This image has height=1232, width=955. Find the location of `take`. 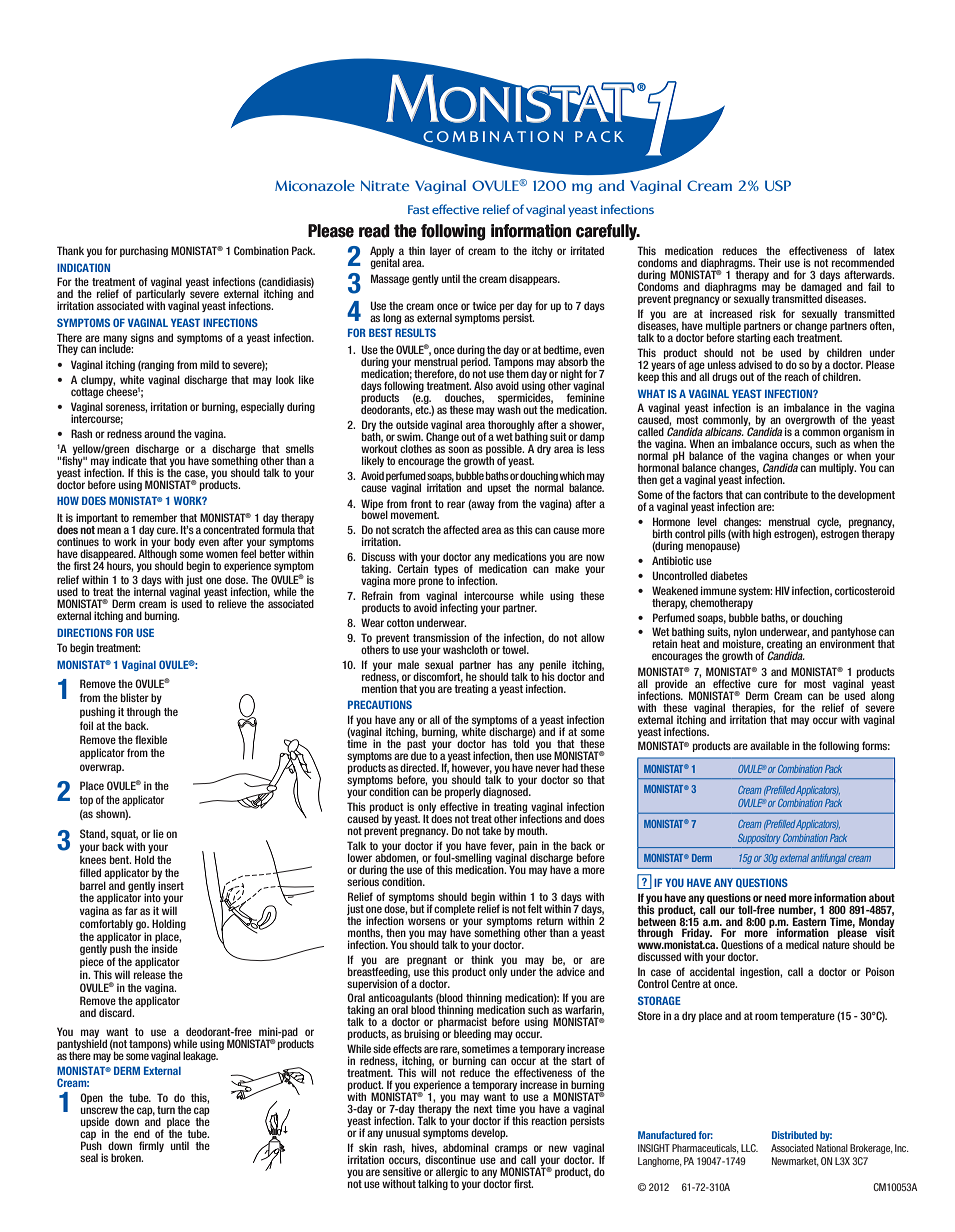

take is located at coordinates (491, 830).
